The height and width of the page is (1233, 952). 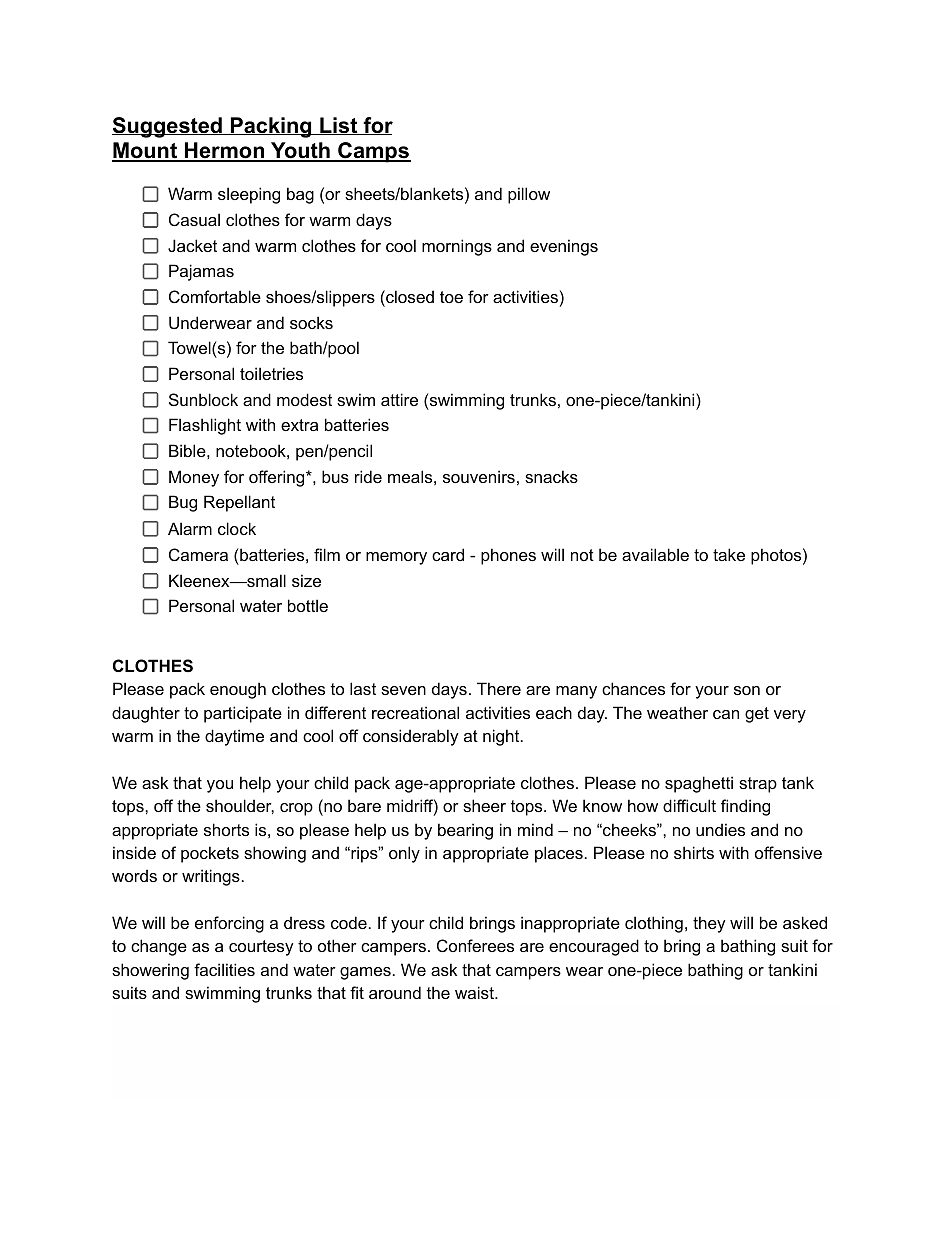 What do you see at coordinates (224, 151) in the page?
I see `Hermon` at bounding box center [224, 151].
